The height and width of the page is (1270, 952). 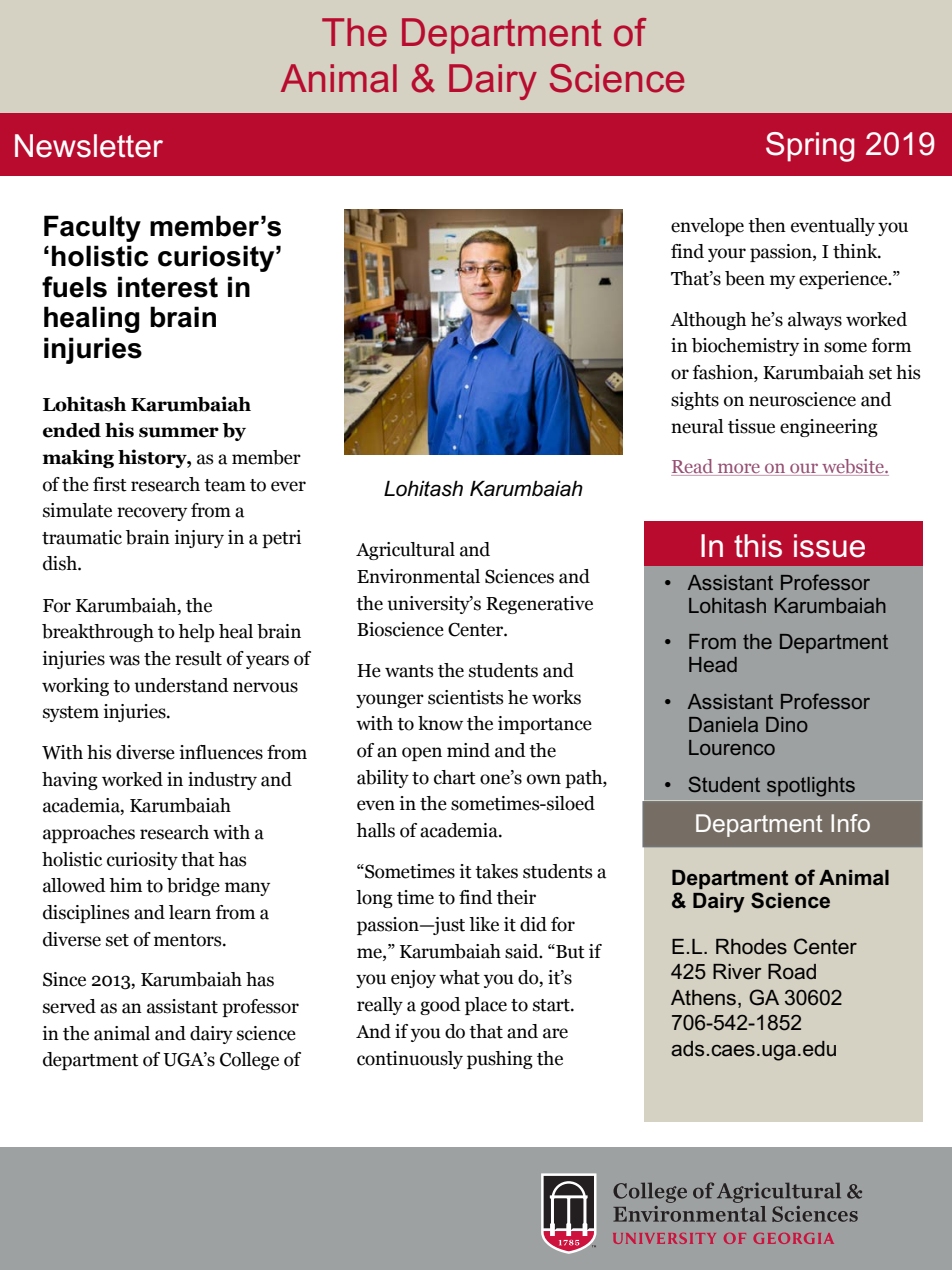 I want to click on place, so click(x=486, y=1006).
